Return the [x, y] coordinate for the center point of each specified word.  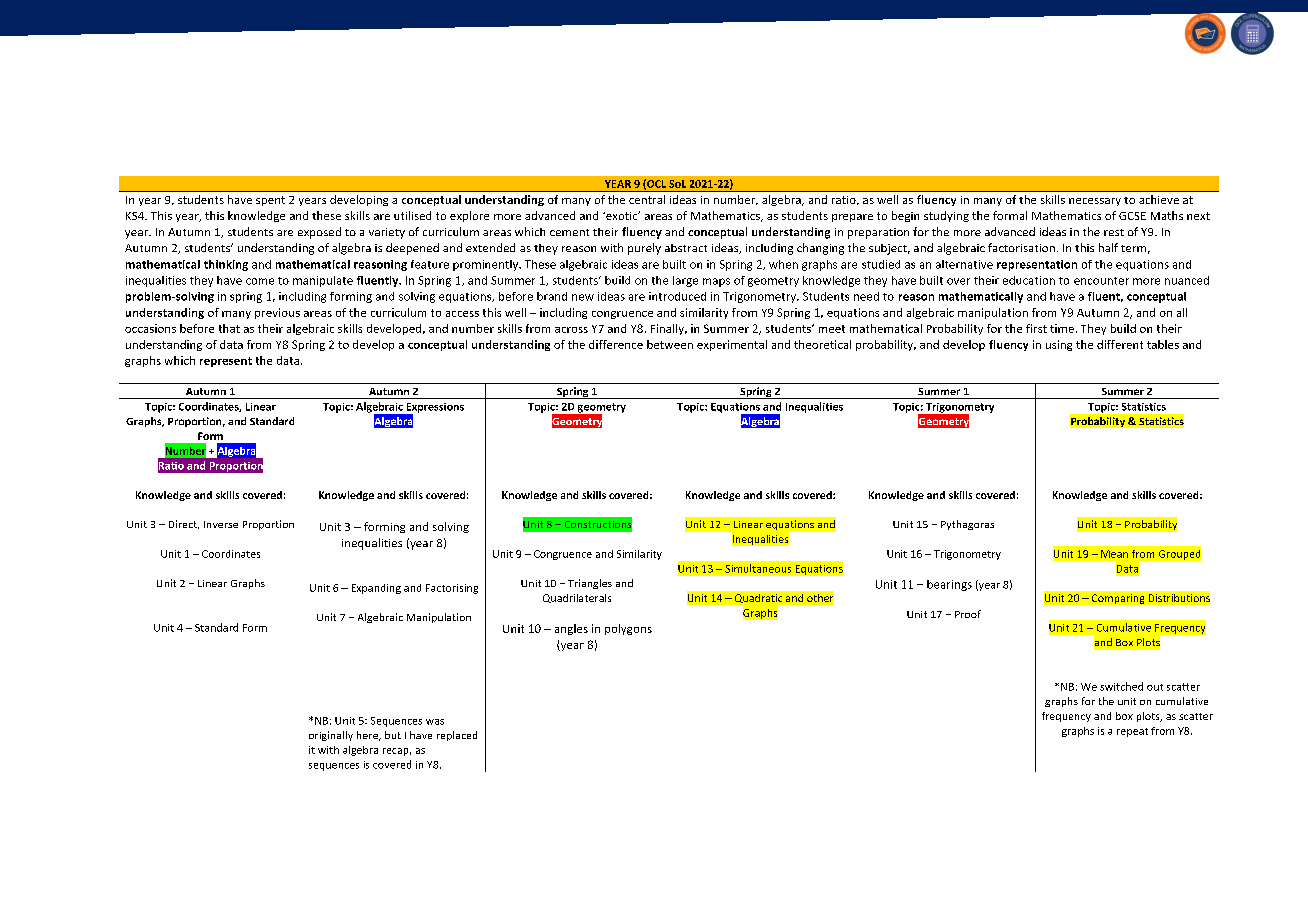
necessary [1095, 202]
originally [331, 736]
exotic [622, 215]
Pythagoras [967, 525]
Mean [1114, 554]
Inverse [221, 524]
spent [270, 201]
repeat [1132, 732]
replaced [457, 736]
